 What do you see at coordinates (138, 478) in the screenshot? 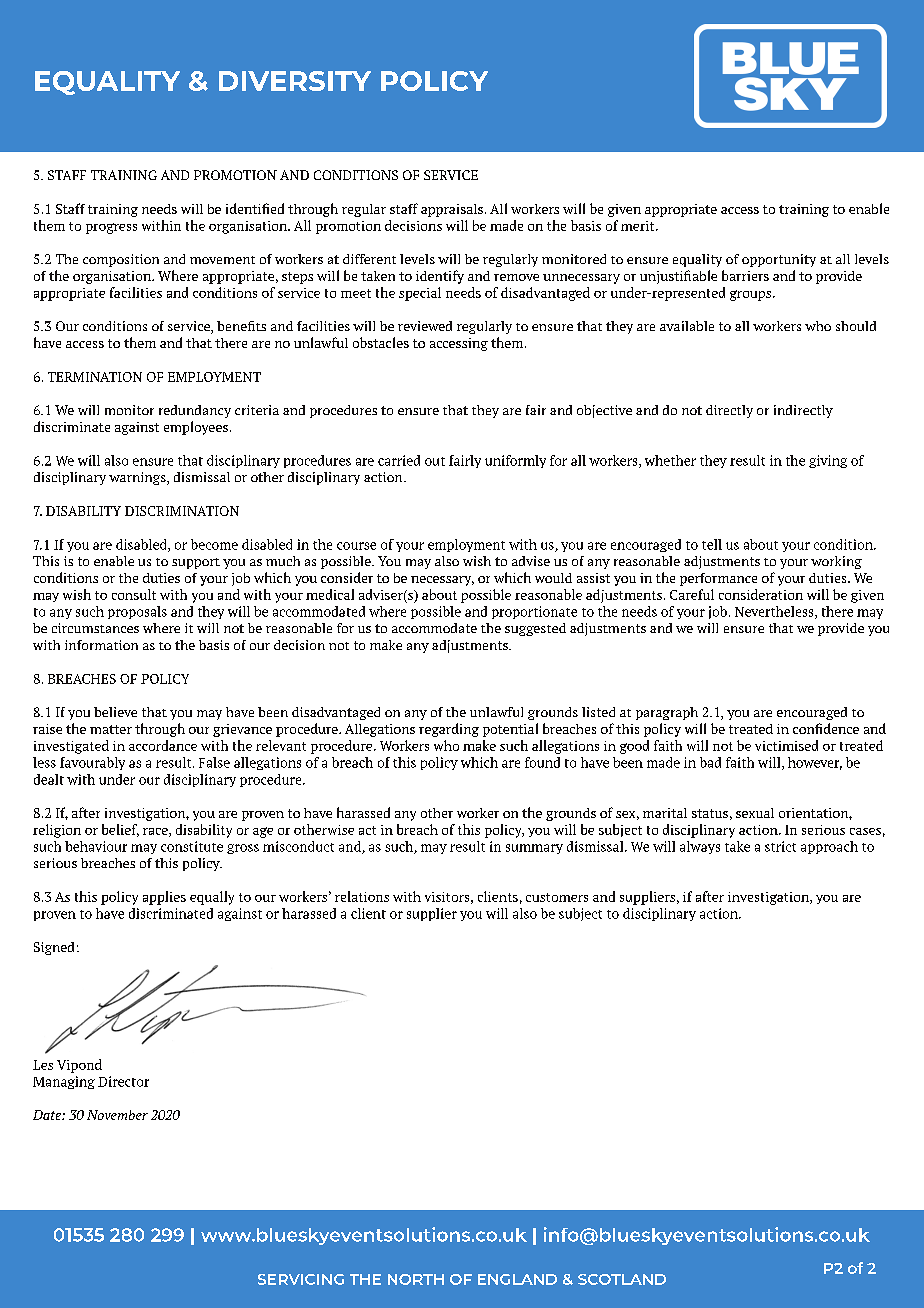
I see `warnings` at bounding box center [138, 478].
